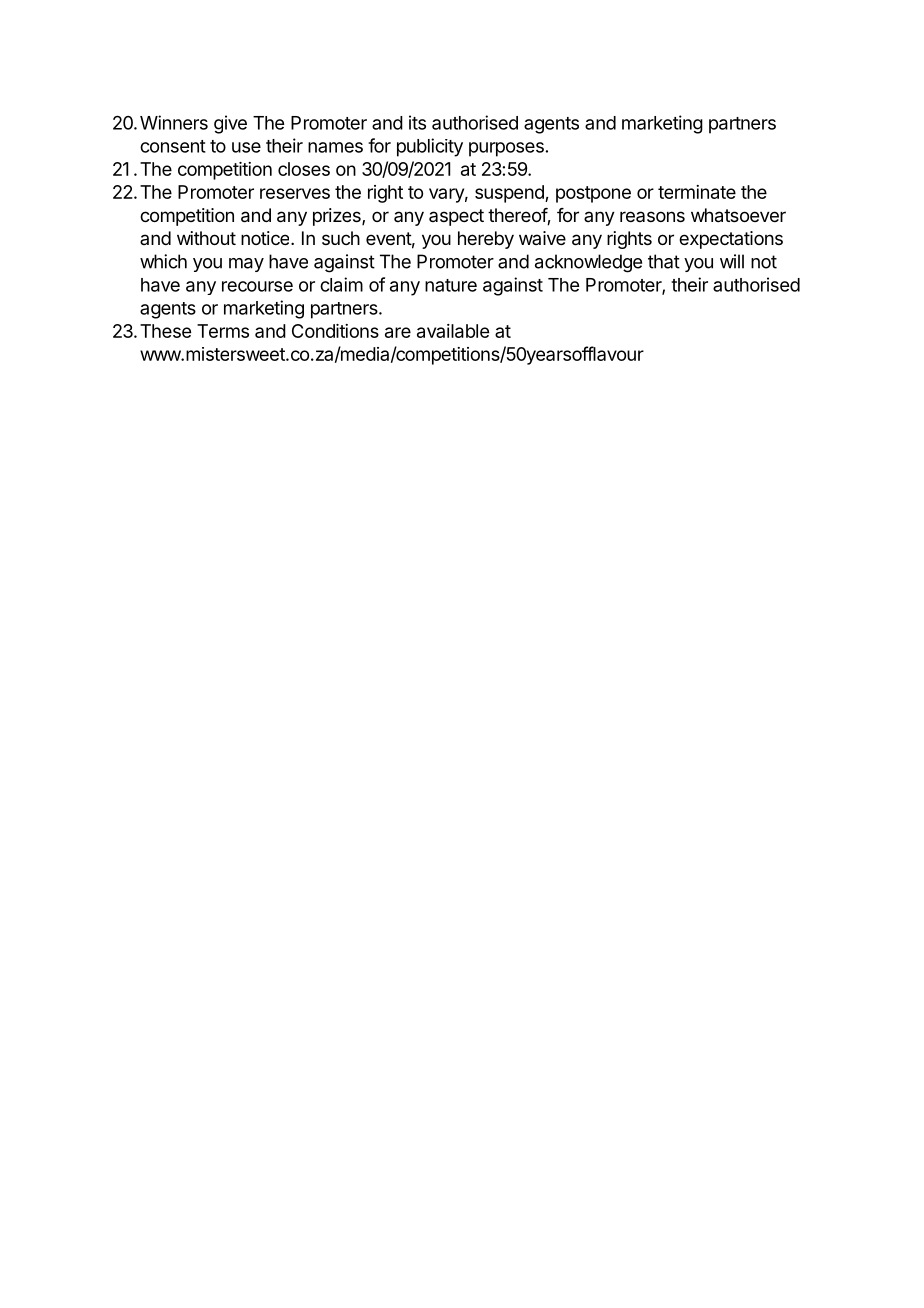 This document has width=924, height=1308. What do you see at coordinates (731, 240) in the document?
I see `expectations` at bounding box center [731, 240].
